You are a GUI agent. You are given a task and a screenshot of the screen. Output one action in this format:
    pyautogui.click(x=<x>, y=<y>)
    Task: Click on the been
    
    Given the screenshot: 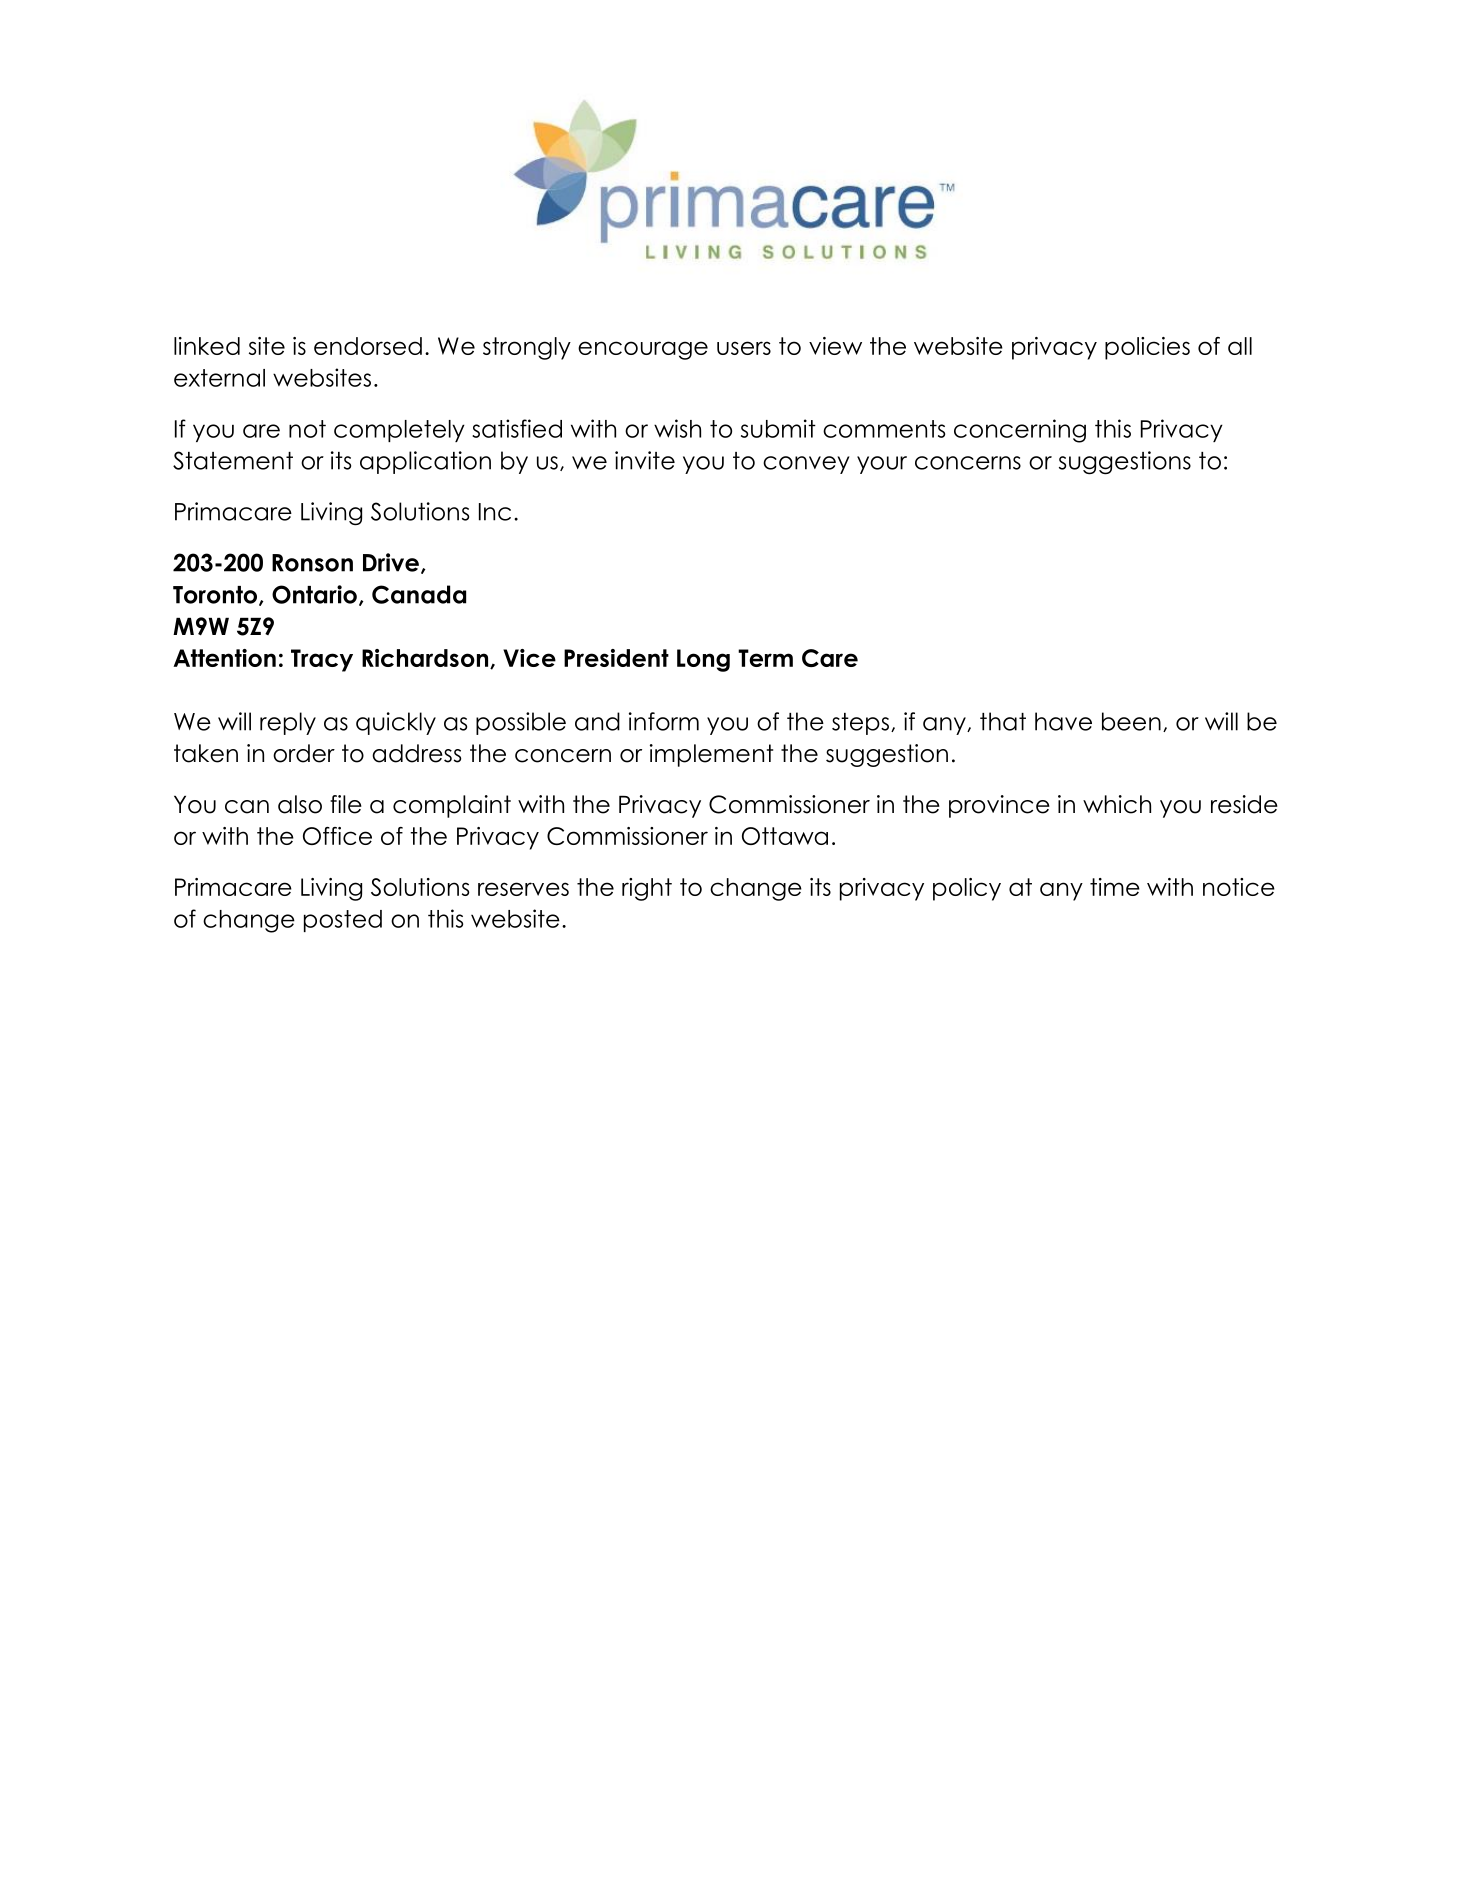 What is the action you would take?
    pyautogui.click(x=1131, y=721)
